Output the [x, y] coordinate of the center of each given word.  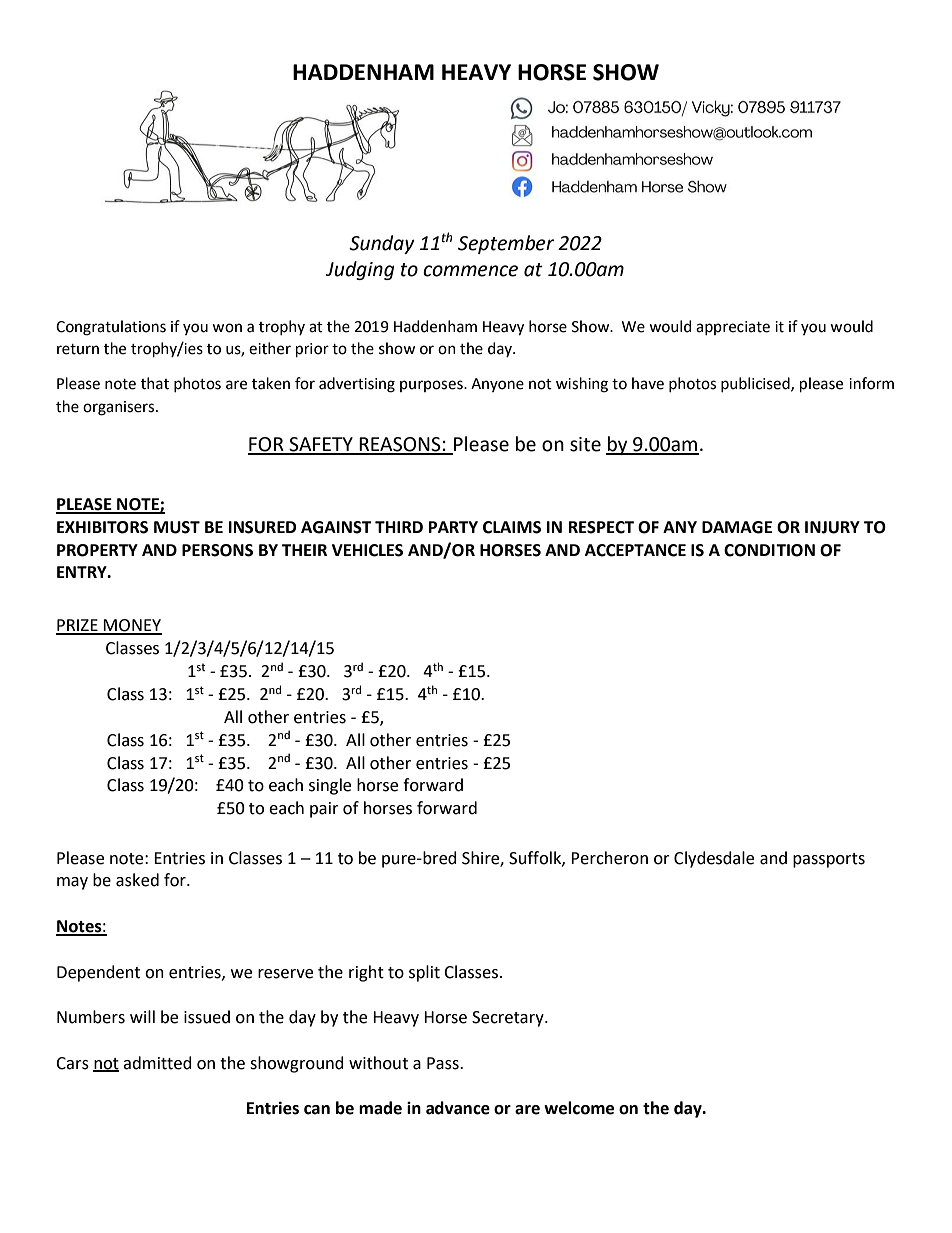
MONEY [132, 626]
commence [470, 271]
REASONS [400, 445]
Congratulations [111, 328]
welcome [579, 1108]
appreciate [733, 328]
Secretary [509, 1019]
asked [137, 880]
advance [458, 1108]
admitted [157, 1063]
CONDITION [769, 550]
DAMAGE [737, 527]
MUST [177, 527]
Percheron [609, 858]
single [330, 786]
